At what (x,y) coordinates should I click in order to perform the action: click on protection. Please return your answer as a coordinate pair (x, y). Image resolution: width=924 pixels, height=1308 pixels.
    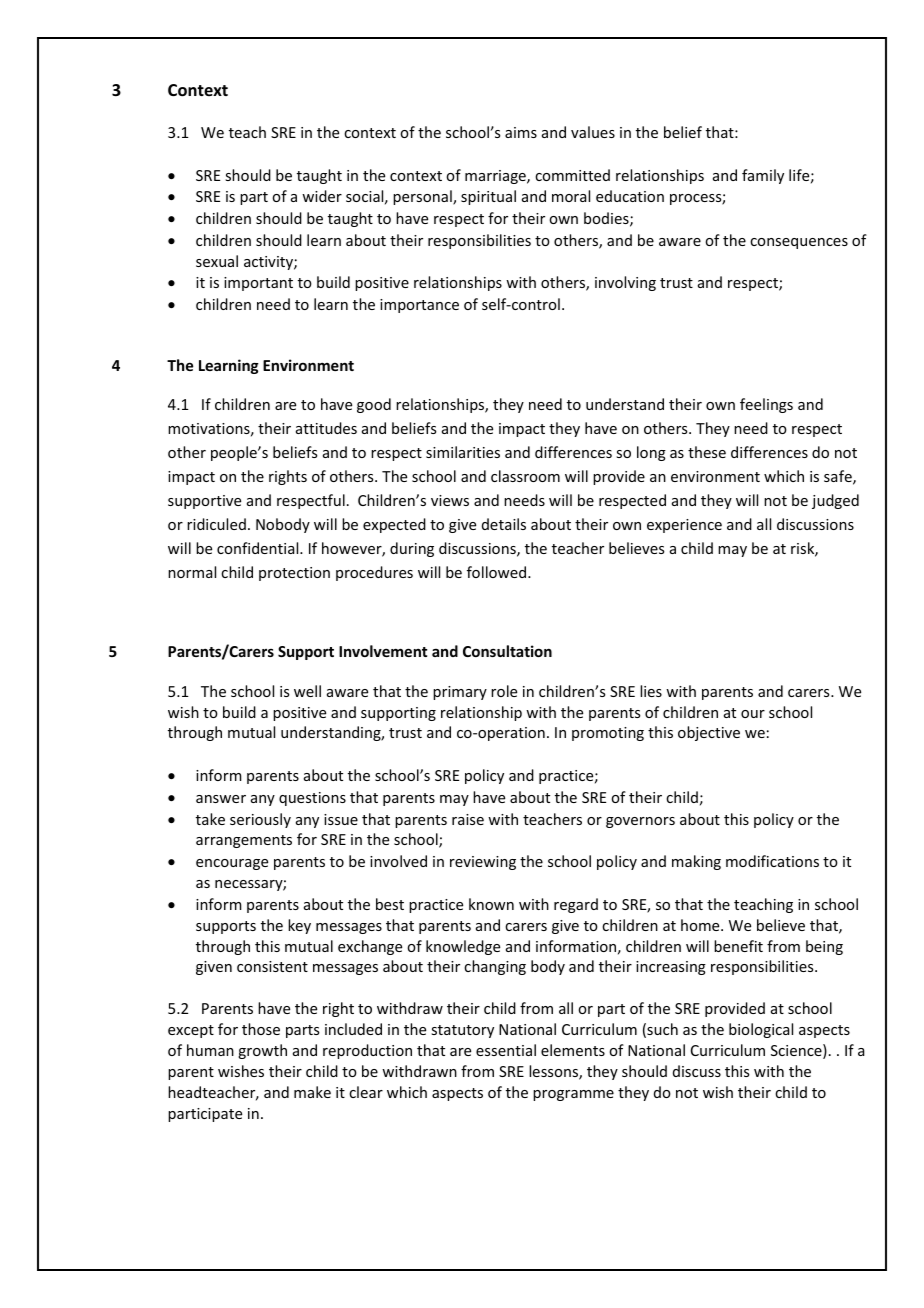
    Looking at the image, I should click on (294, 574).
